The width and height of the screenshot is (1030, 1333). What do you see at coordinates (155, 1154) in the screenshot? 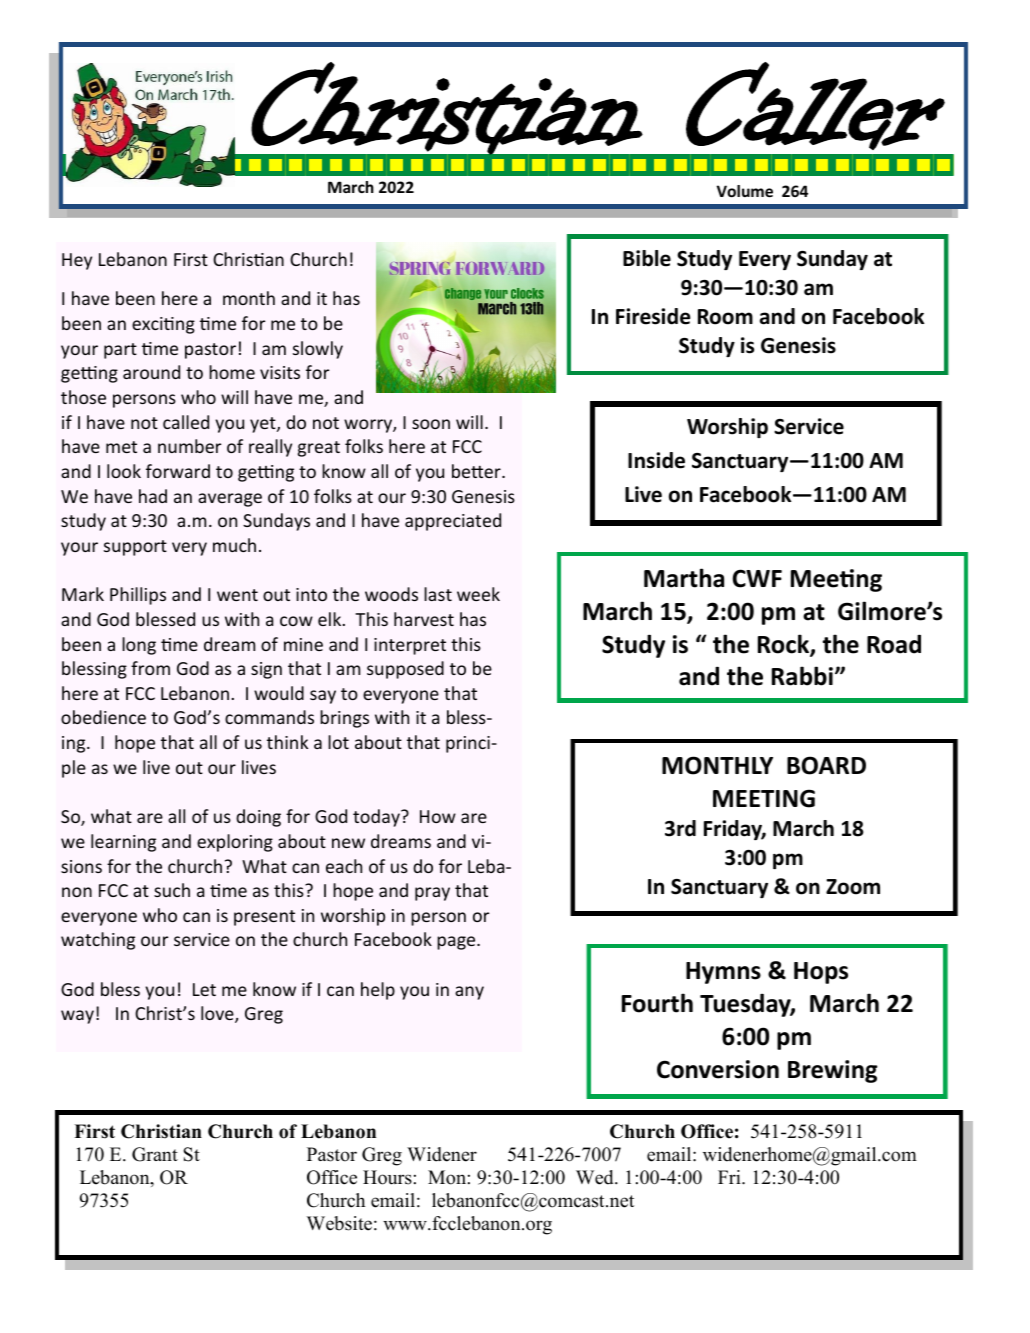
I see `Grant` at bounding box center [155, 1154].
